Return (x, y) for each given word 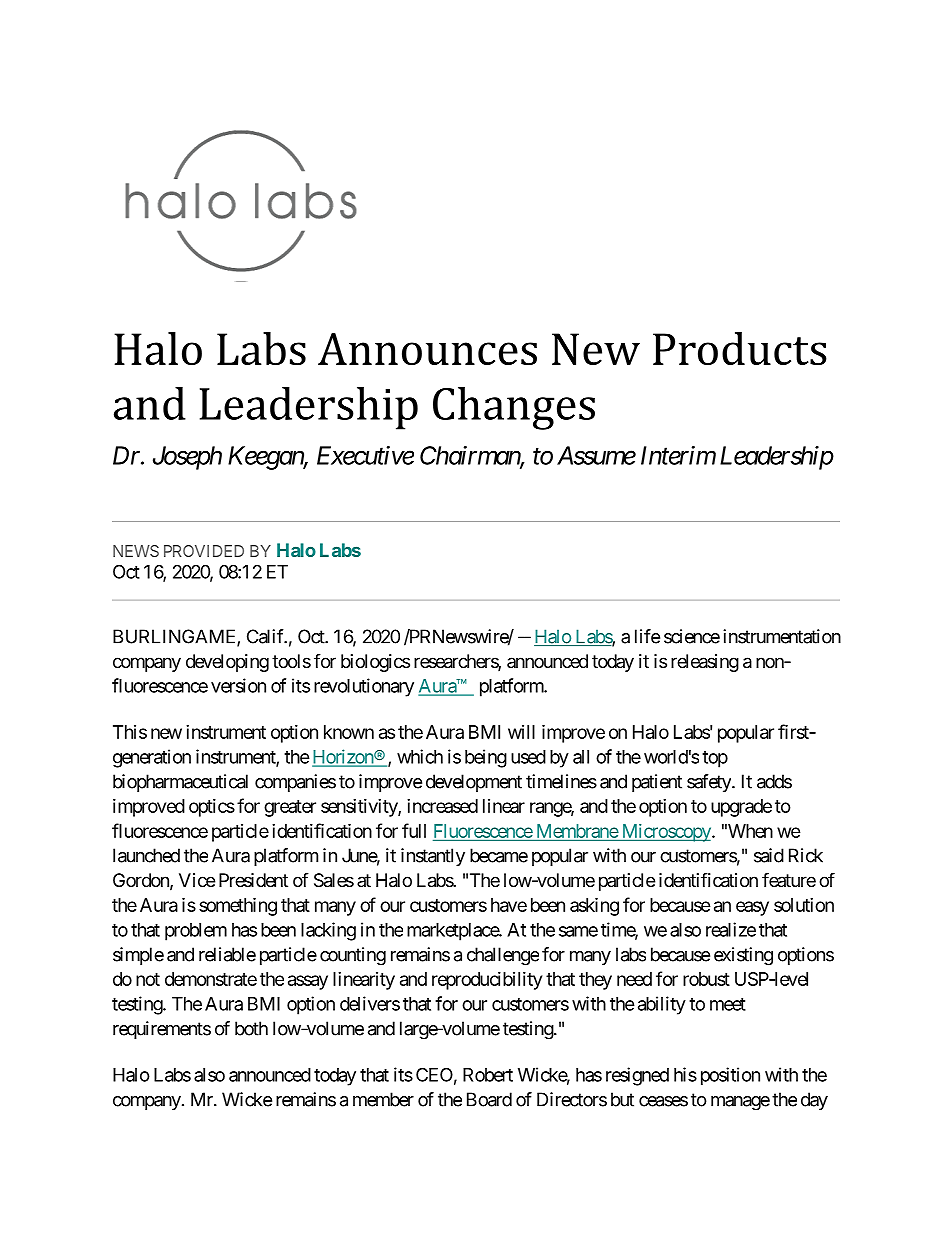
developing (227, 663)
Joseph (187, 458)
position (730, 1076)
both (251, 1028)
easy (752, 908)
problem (196, 932)
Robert (488, 1075)
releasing (705, 663)
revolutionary (364, 687)
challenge (503, 956)
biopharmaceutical (180, 783)
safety (710, 783)
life (647, 636)
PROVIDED (204, 551)
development (474, 783)
